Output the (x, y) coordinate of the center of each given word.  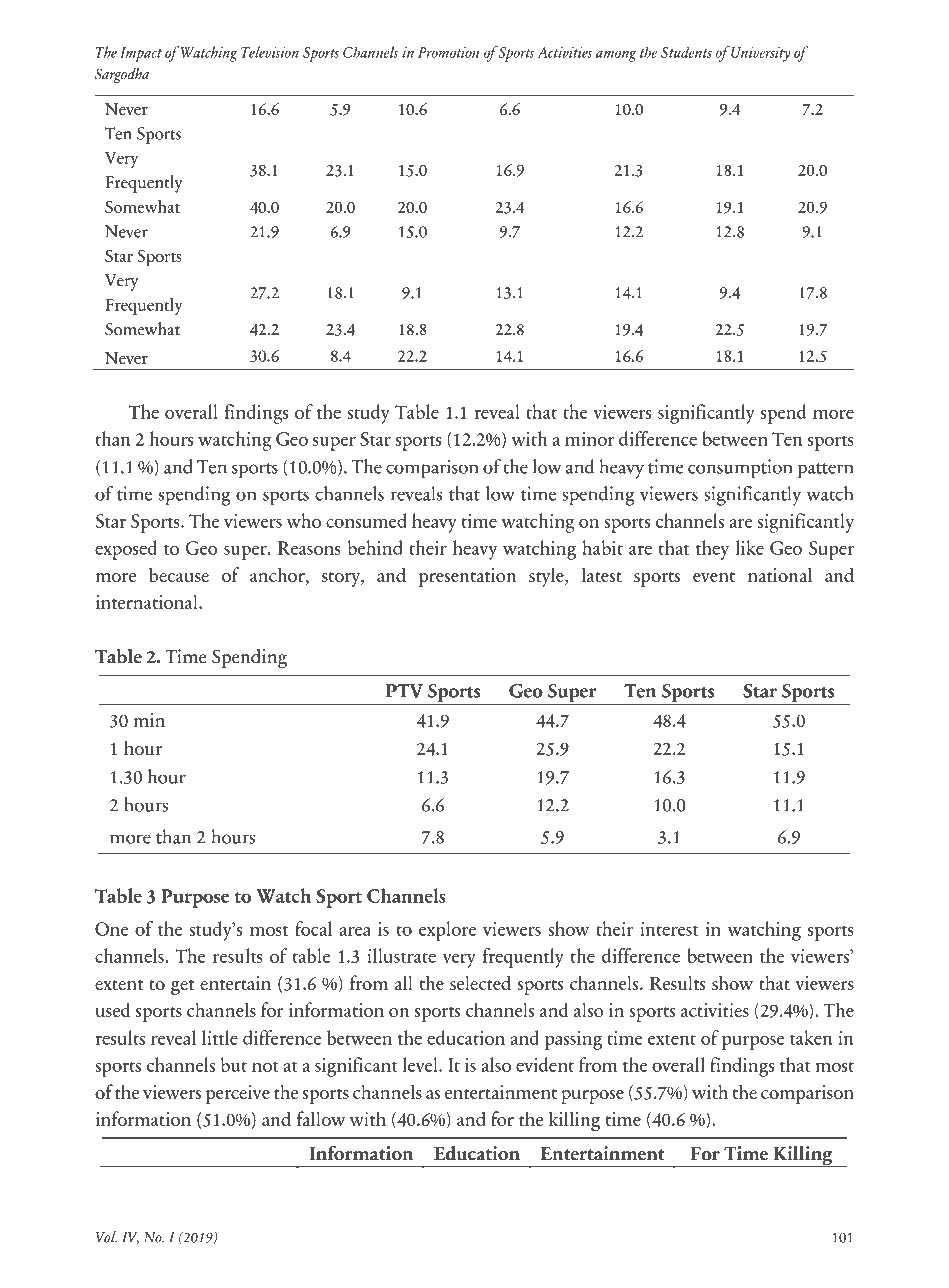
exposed (126, 550)
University (761, 54)
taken (811, 1037)
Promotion (448, 52)
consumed (366, 520)
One (111, 929)
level (421, 1064)
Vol (106, 1237)
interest (669, 929)
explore (447, 931)
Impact (141, 54)
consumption (740, 469)
